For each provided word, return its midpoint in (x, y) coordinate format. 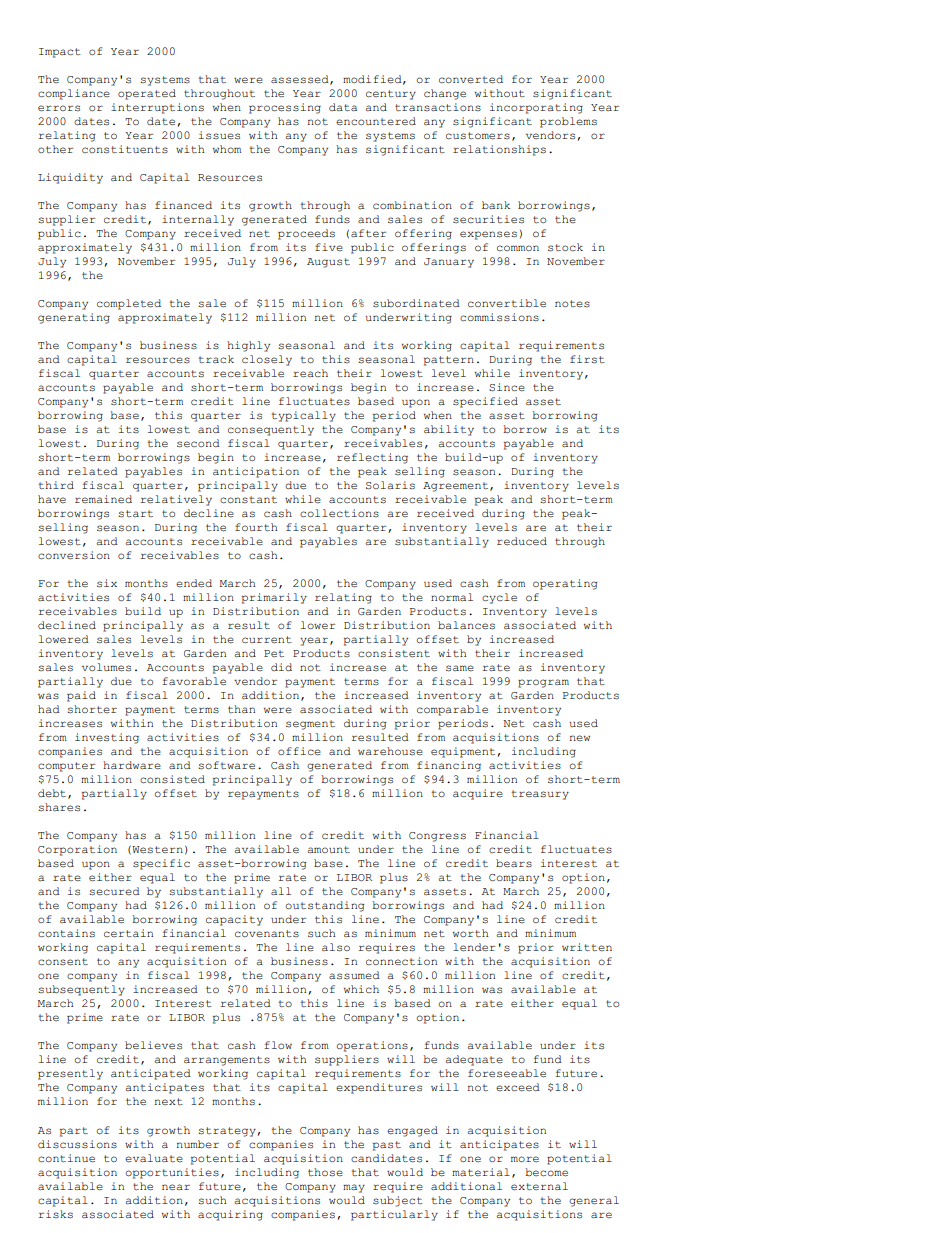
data (343, 107)
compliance (74, 94)
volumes (106, 667)
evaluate (154, 1158)
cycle (499, 598)
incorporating (536, 108)
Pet (274, 654)
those (325, 1172)
